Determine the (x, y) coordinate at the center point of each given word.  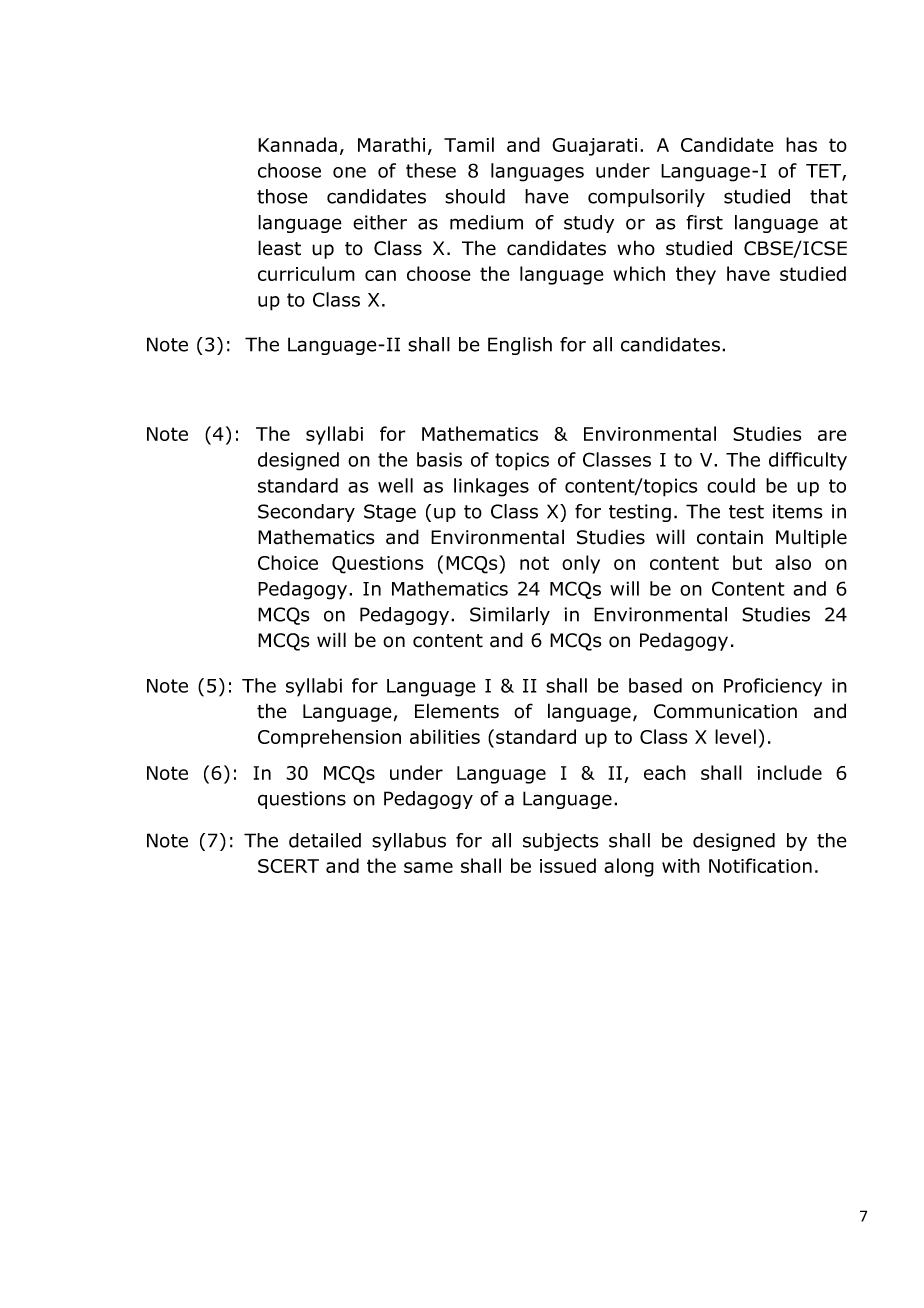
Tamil (469, 144)
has (801, 144)
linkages (491, 487)
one (349, 172)
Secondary (306, 513)
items (798, 511)
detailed (325, 840)
